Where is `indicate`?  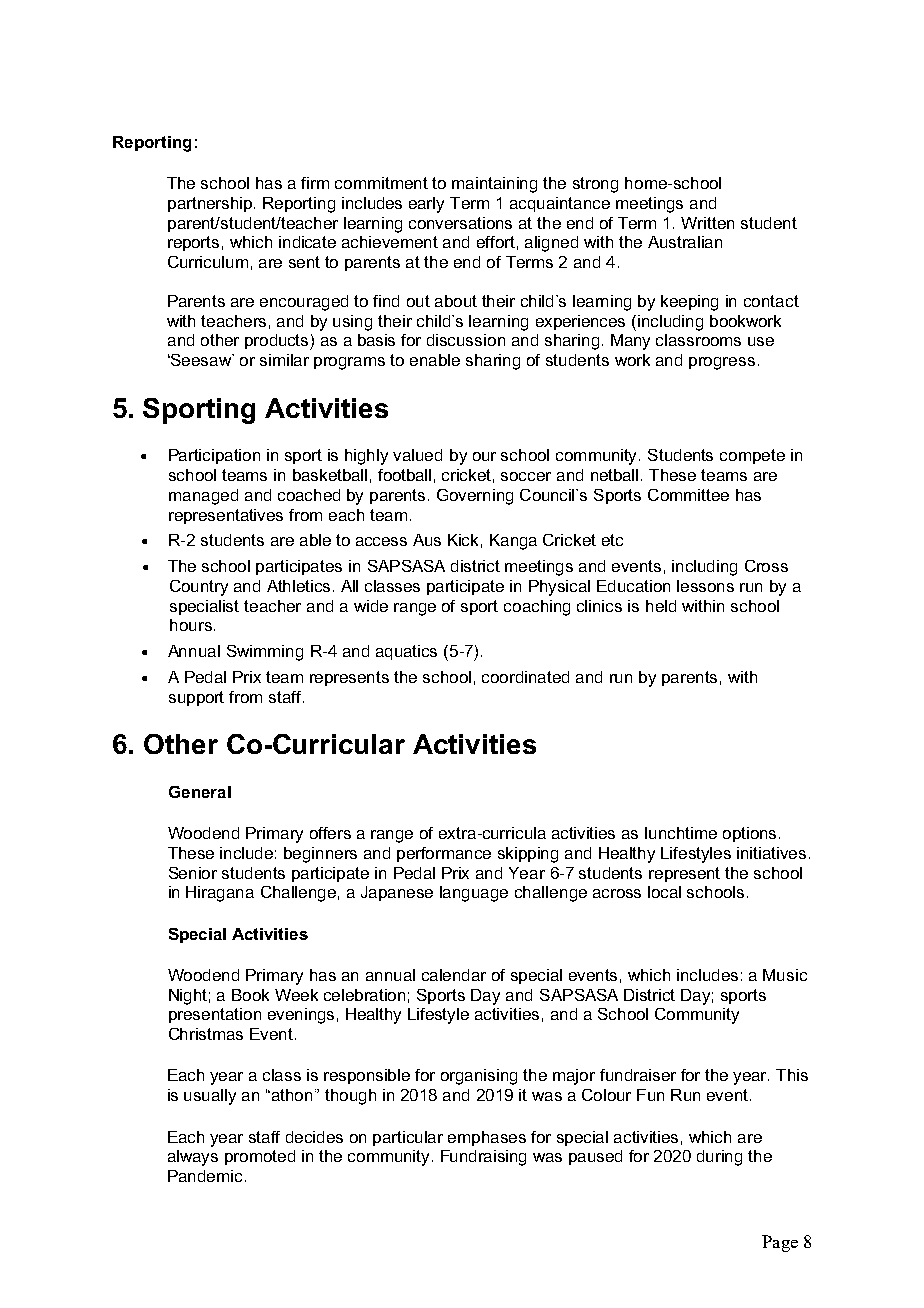
indicate is located at coordinates (307, 242).
